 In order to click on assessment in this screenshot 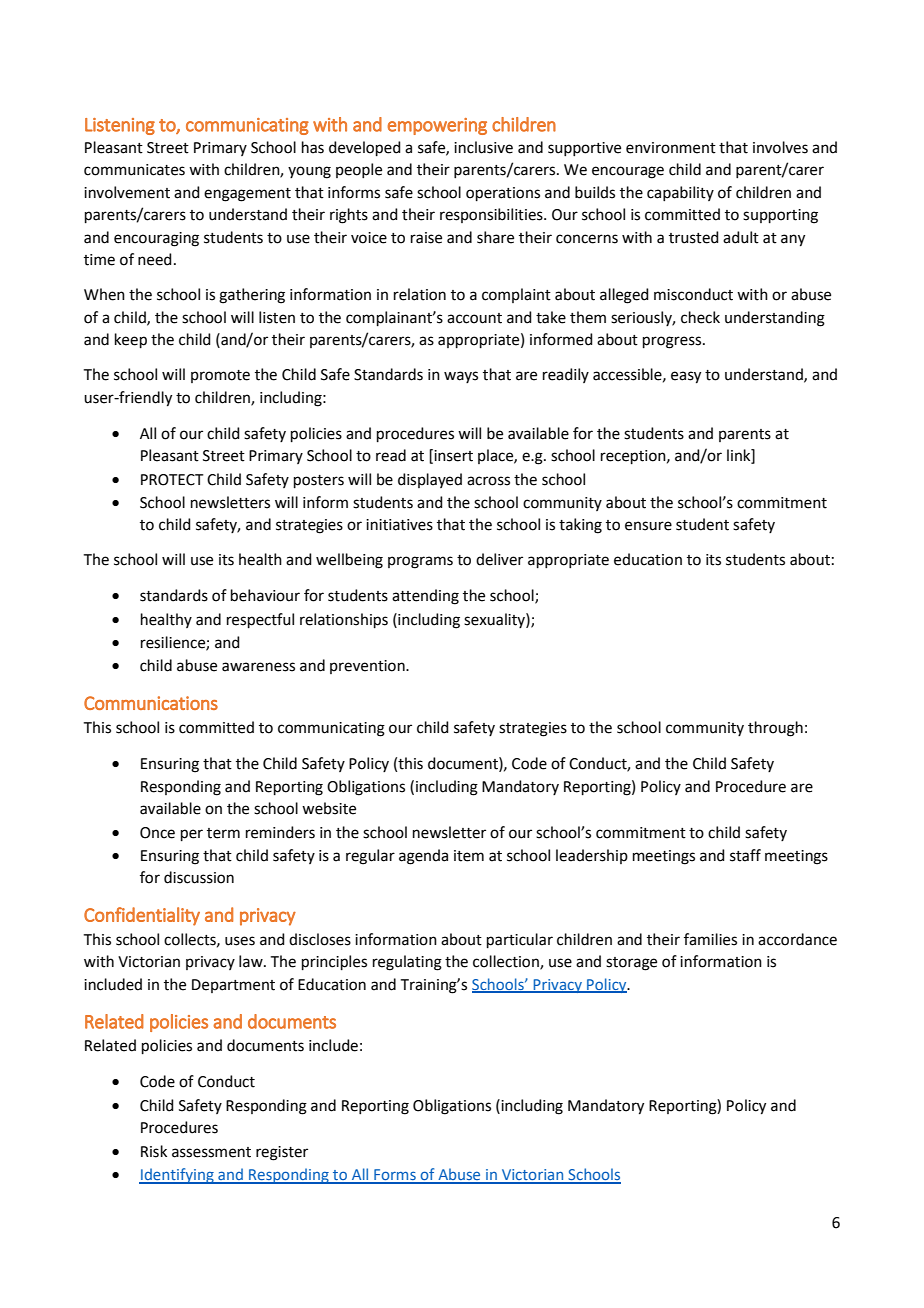, I will do `click(211, 1152)`.
